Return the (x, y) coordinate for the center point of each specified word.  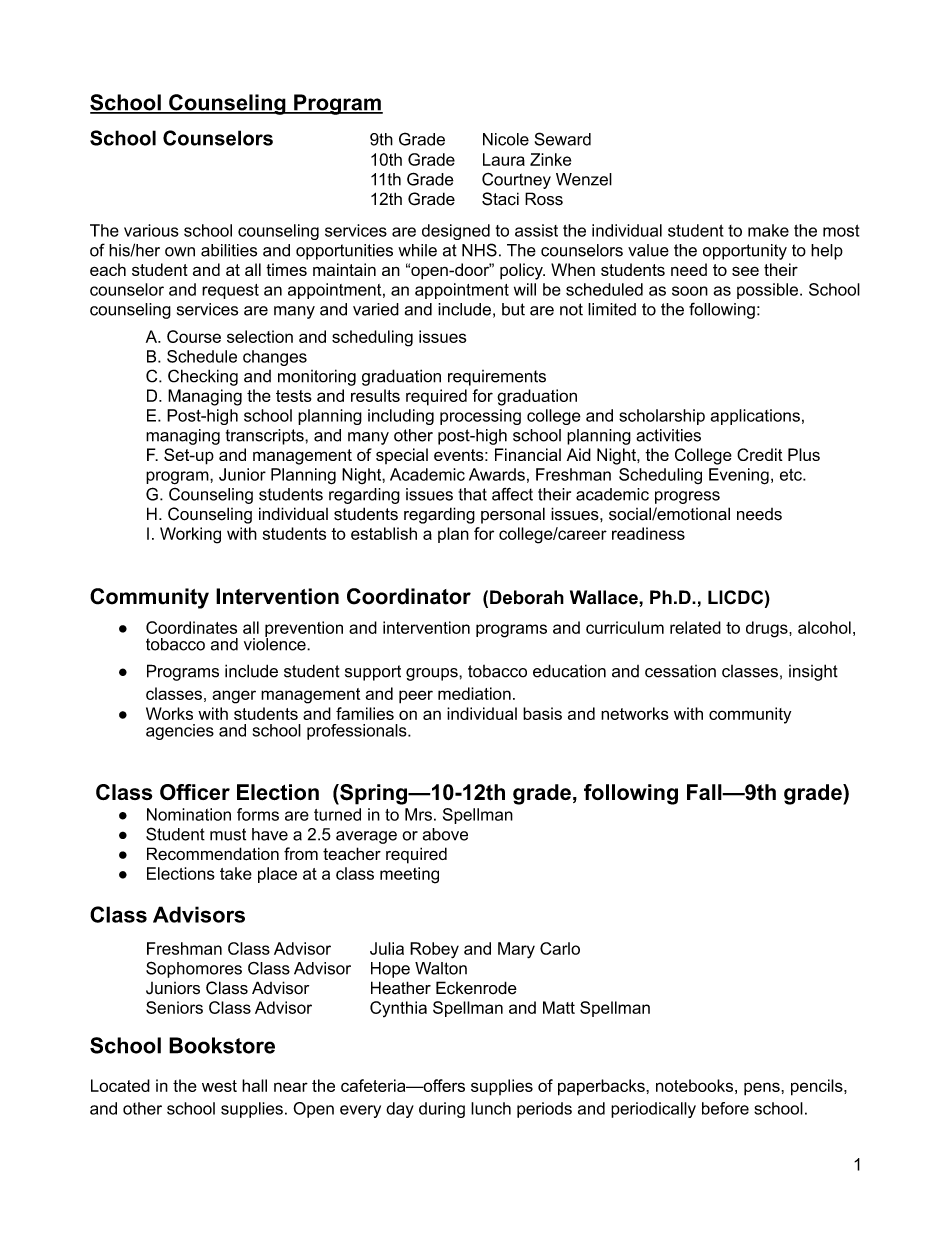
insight (813, 672)
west (219, 1086)
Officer (195, 792)
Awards (497, 474)
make (768, 230)
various (151, 230)
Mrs (418, 814)
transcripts (266, 437)
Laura (504, 159)
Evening (739, 476)
